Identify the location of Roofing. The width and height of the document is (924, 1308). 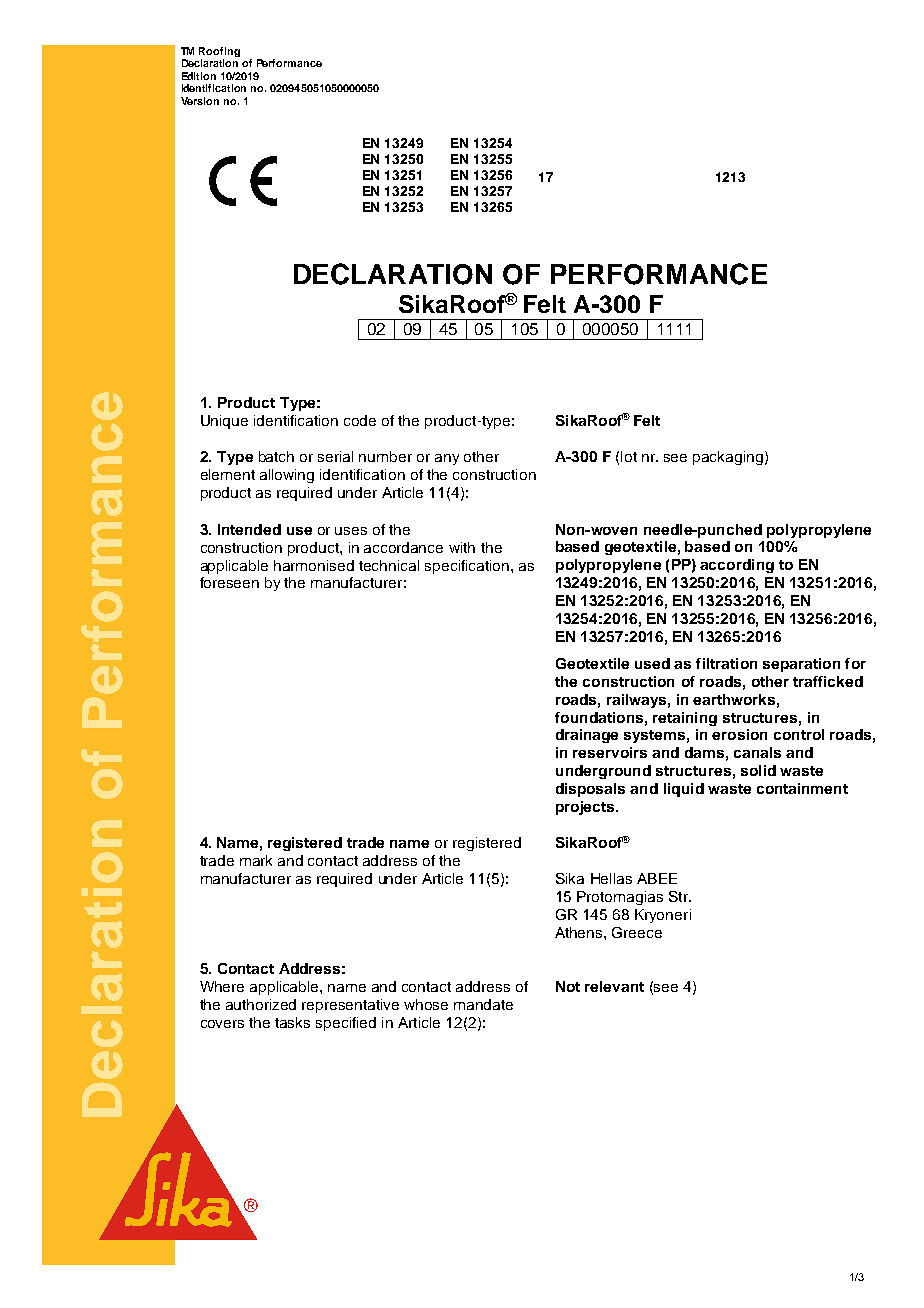
(219, 52).
